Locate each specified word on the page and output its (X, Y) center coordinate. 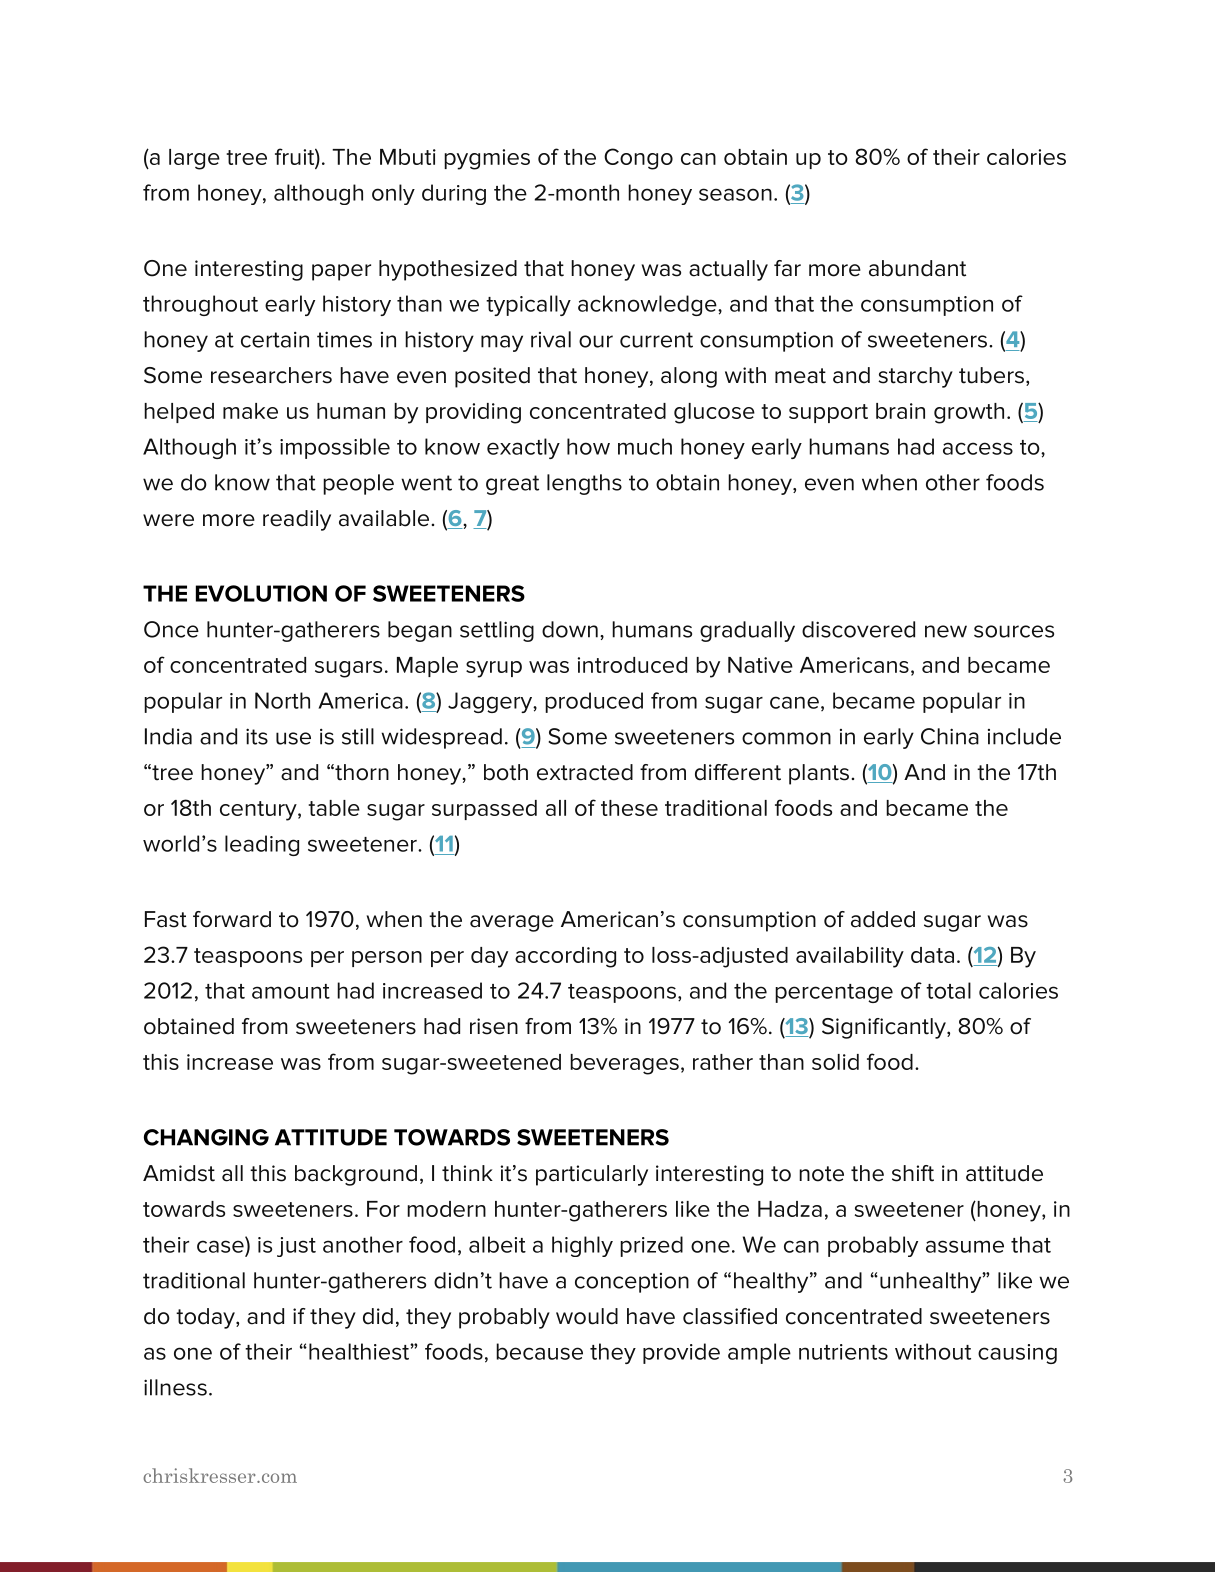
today (206, 1318)
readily (297, 520)
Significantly (885, 1028)
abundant (917, 268)
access (978, 448)
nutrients (843, 1352)
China (950, 736)
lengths (584, 484)
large (194, 159)
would (587, 1316)
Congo (638, 159)
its (257, 736)
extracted (585, 772)
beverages (624, 1064)
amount (291, 991)
